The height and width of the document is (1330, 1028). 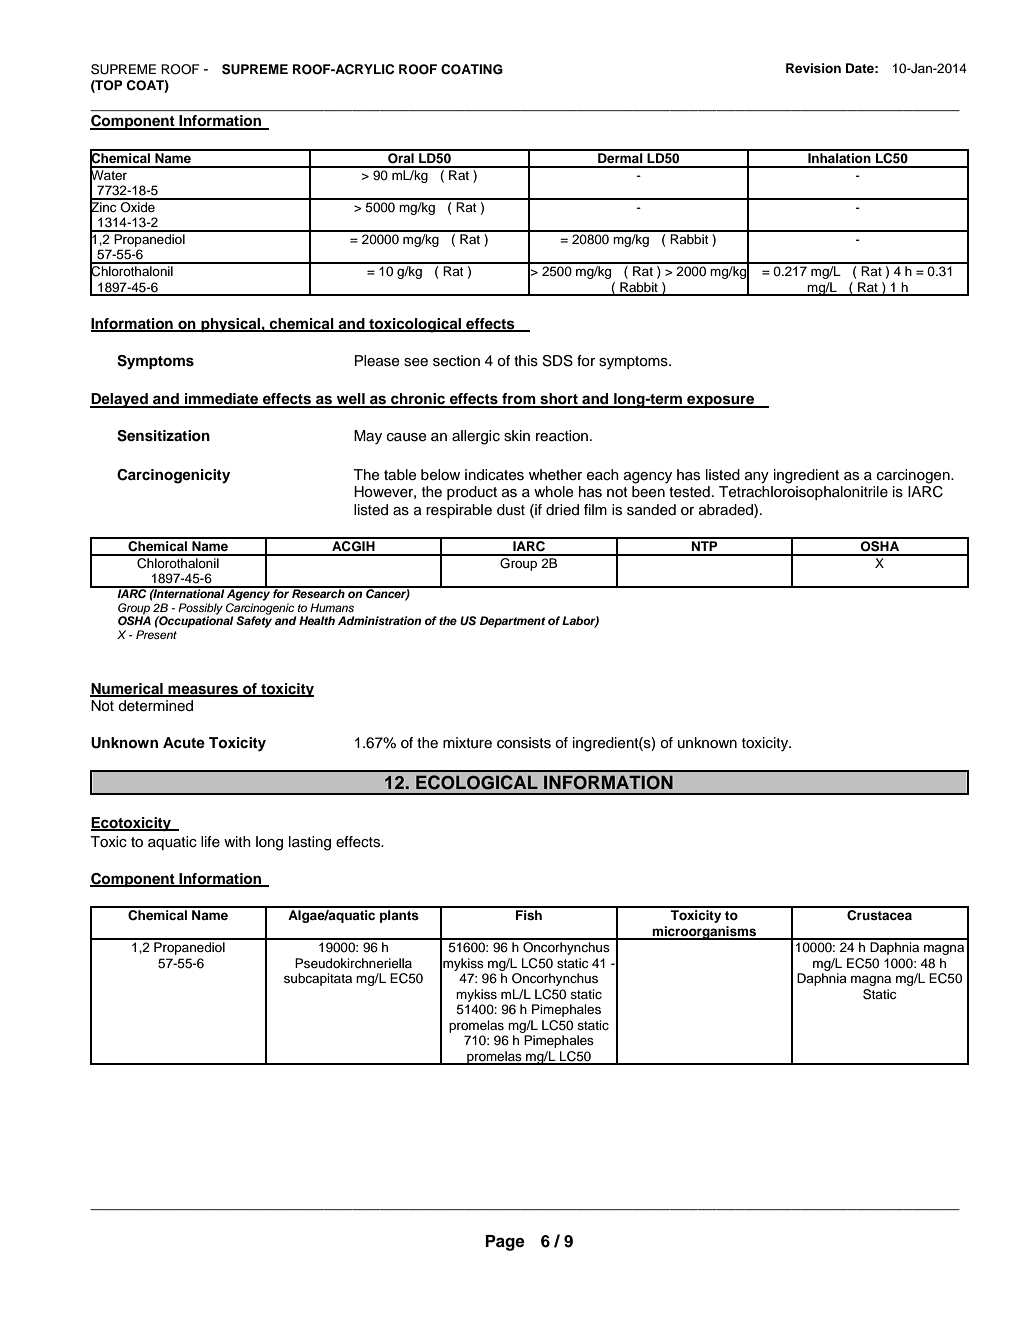 What do you see at coordinates (137, 206) in the document?
I see `Oxide` at bounding box center [137, 206].
